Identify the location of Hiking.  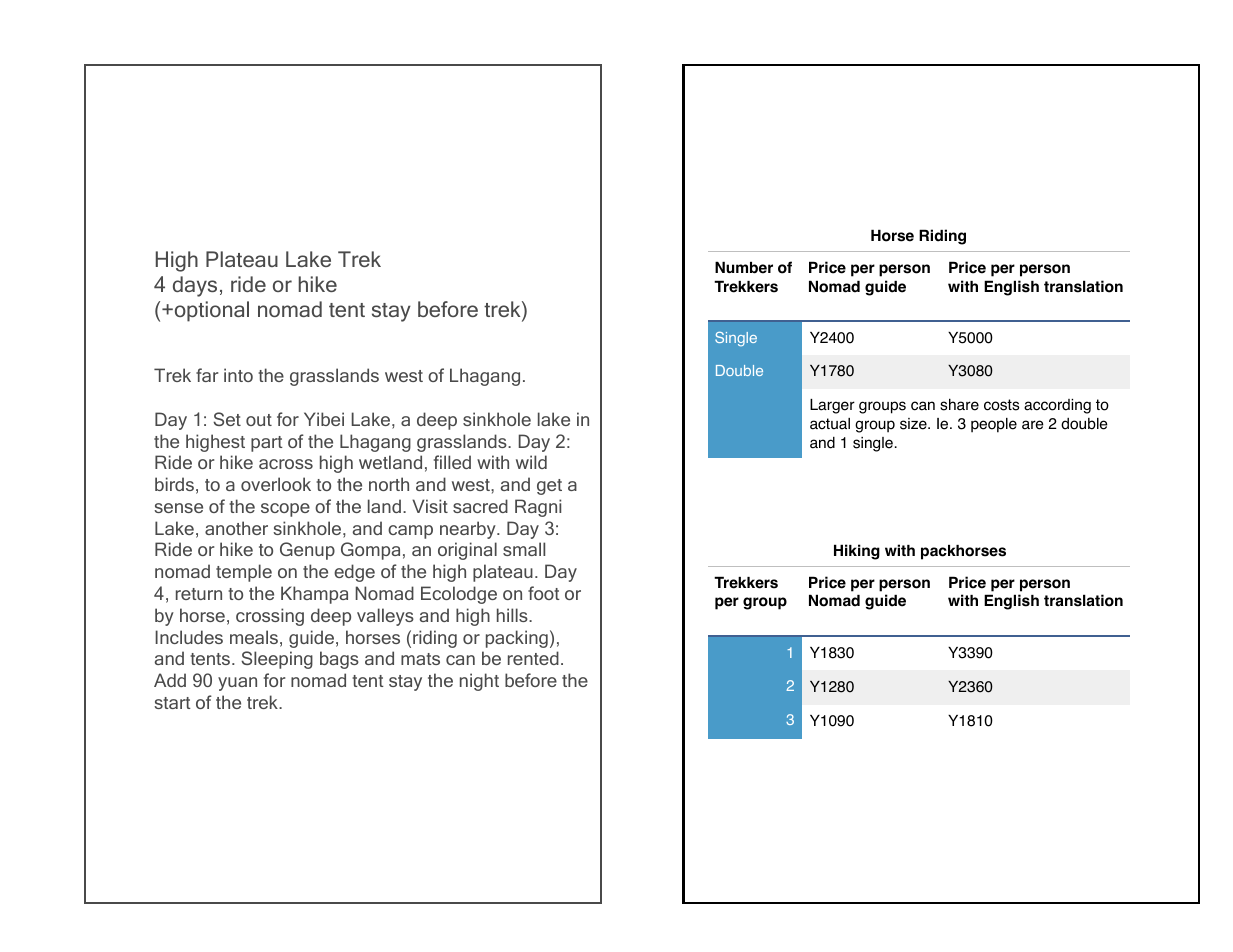
(857, 552).
